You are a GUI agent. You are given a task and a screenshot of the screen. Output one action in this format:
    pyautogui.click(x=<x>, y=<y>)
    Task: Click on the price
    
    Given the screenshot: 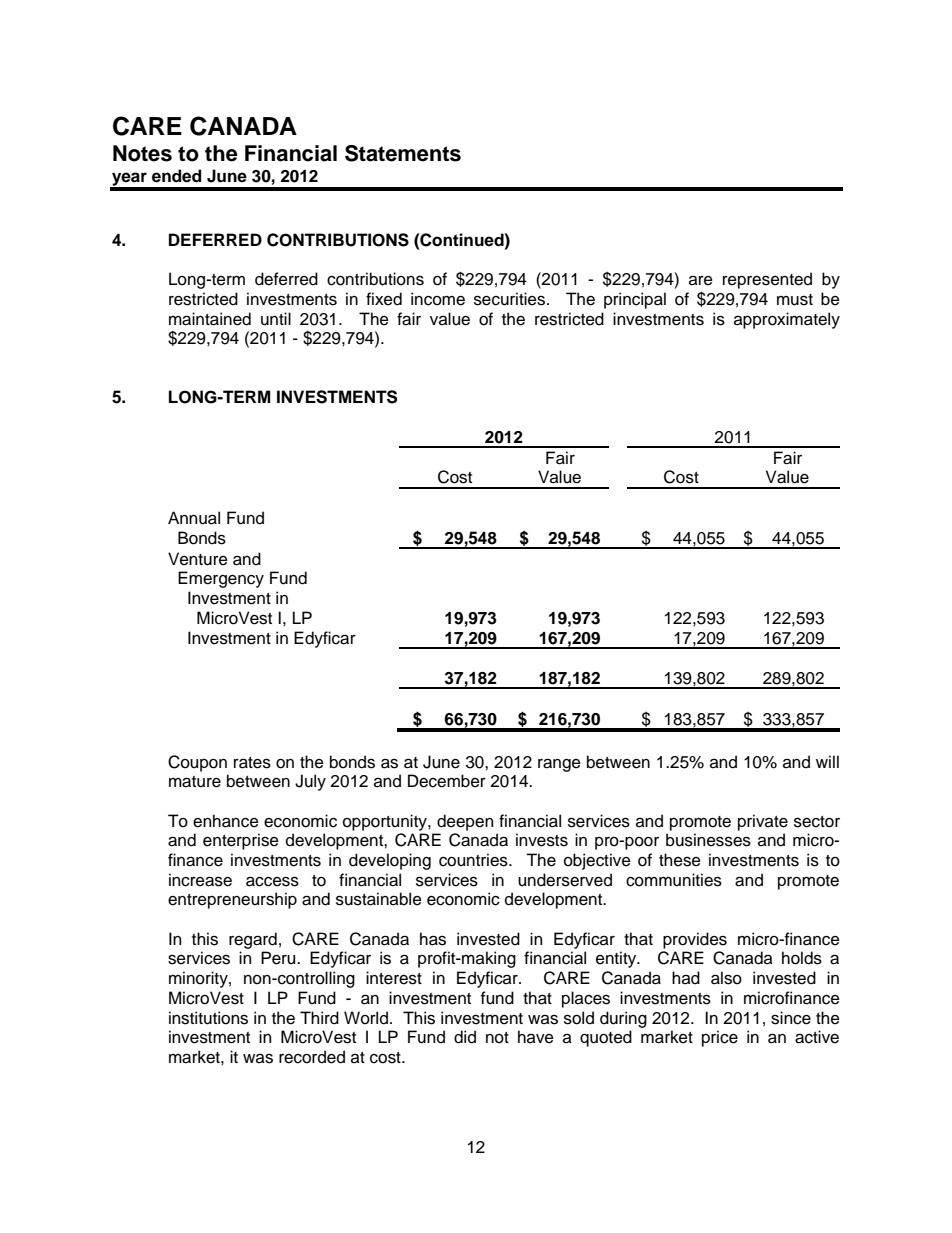 What is the action you would take?
    pyautogui.click(x=720, y=1038)
